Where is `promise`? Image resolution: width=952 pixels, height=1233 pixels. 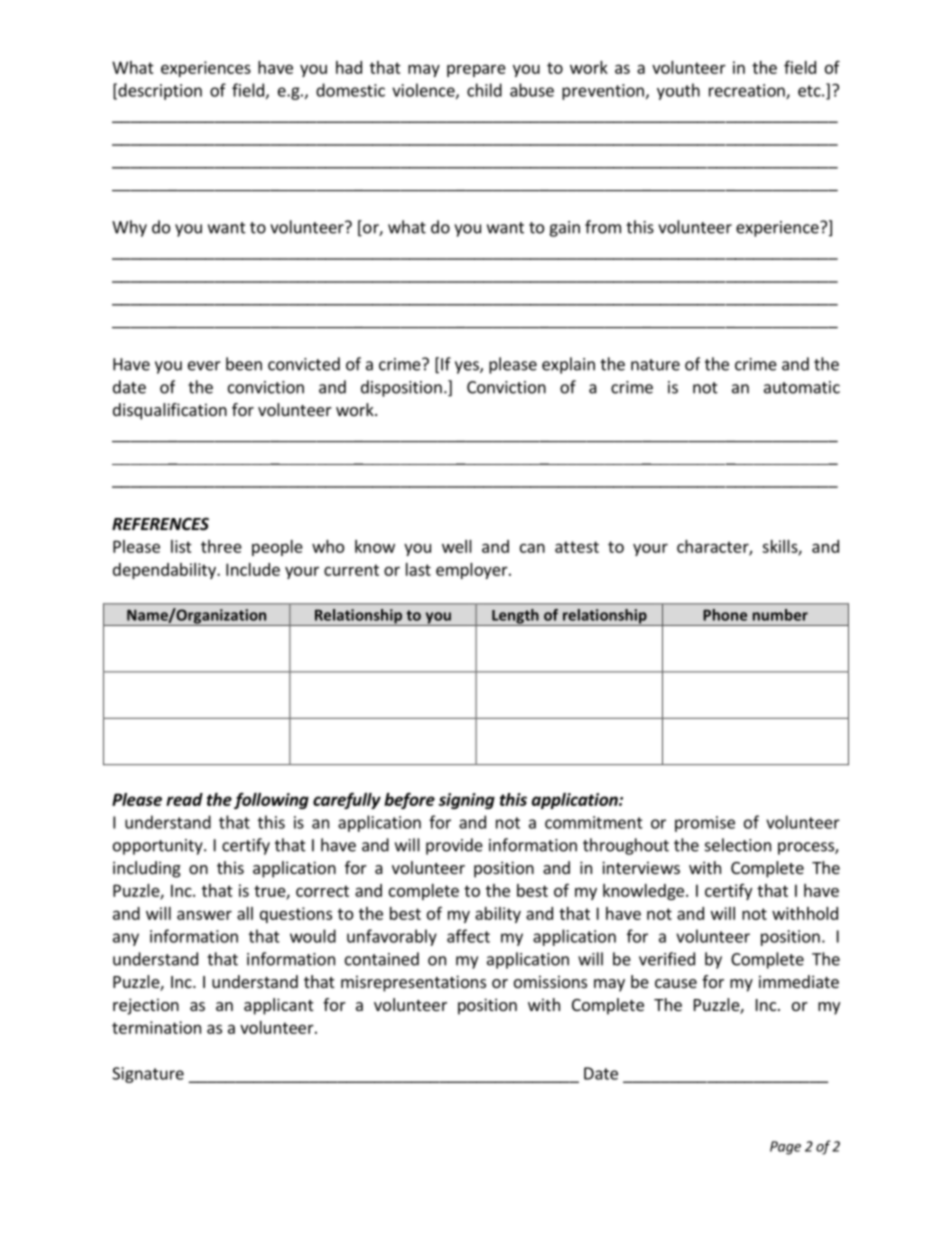
promise is located at coordinates (705, 824).
